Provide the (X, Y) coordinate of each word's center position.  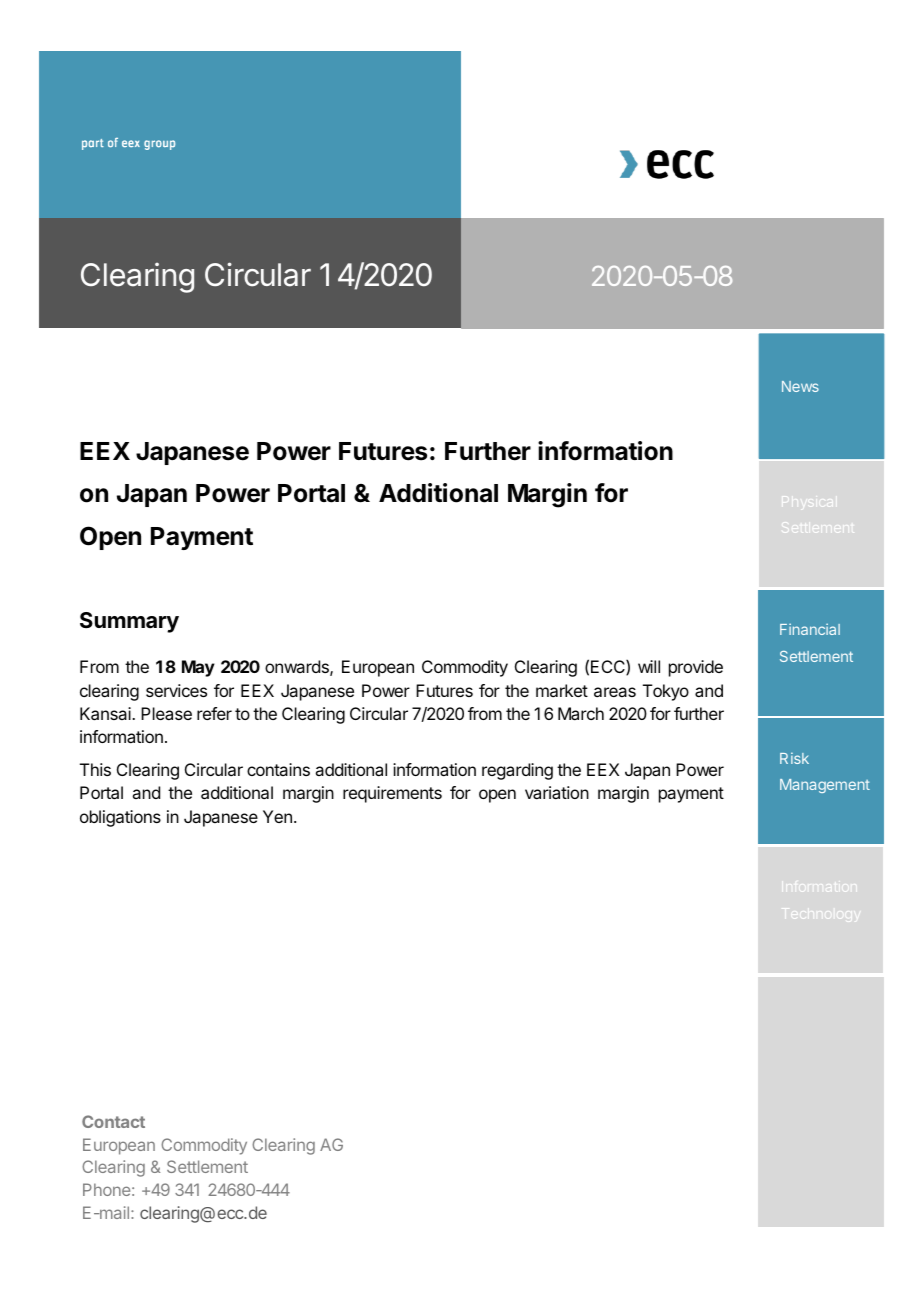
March (581, 713)
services (176, 690)
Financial (810, 629)
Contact (113, 1121)
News (800, 386)
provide (696, 668)
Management (825, 786)
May (198, 668)
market (562, 690)
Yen (277, 816)
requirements (392, 794)
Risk (794, 758)
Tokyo (666, 692)
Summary (129, 622)
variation (557, 792)
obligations (120, 818)
